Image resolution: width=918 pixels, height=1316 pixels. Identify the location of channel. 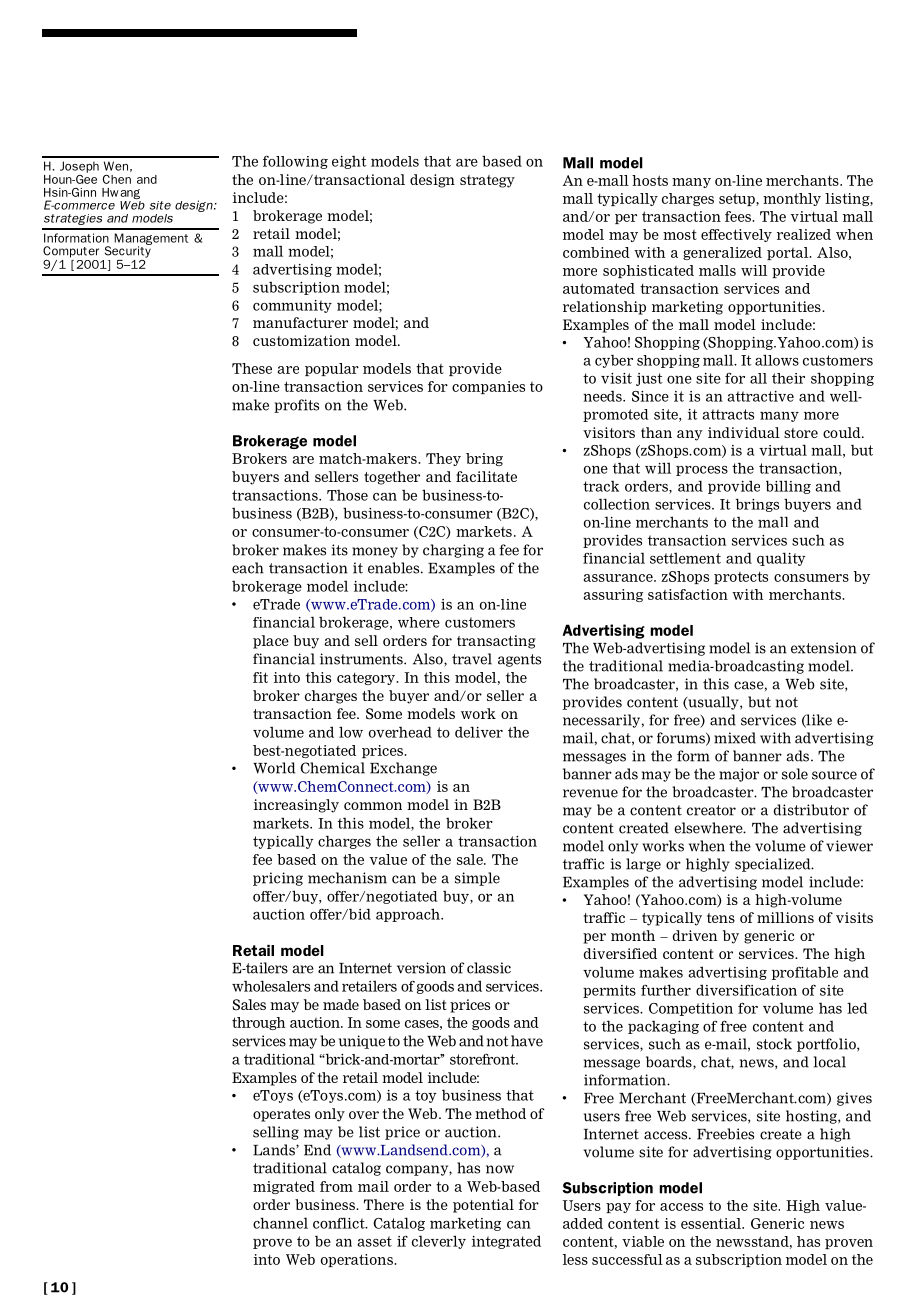
(280, 1223).
